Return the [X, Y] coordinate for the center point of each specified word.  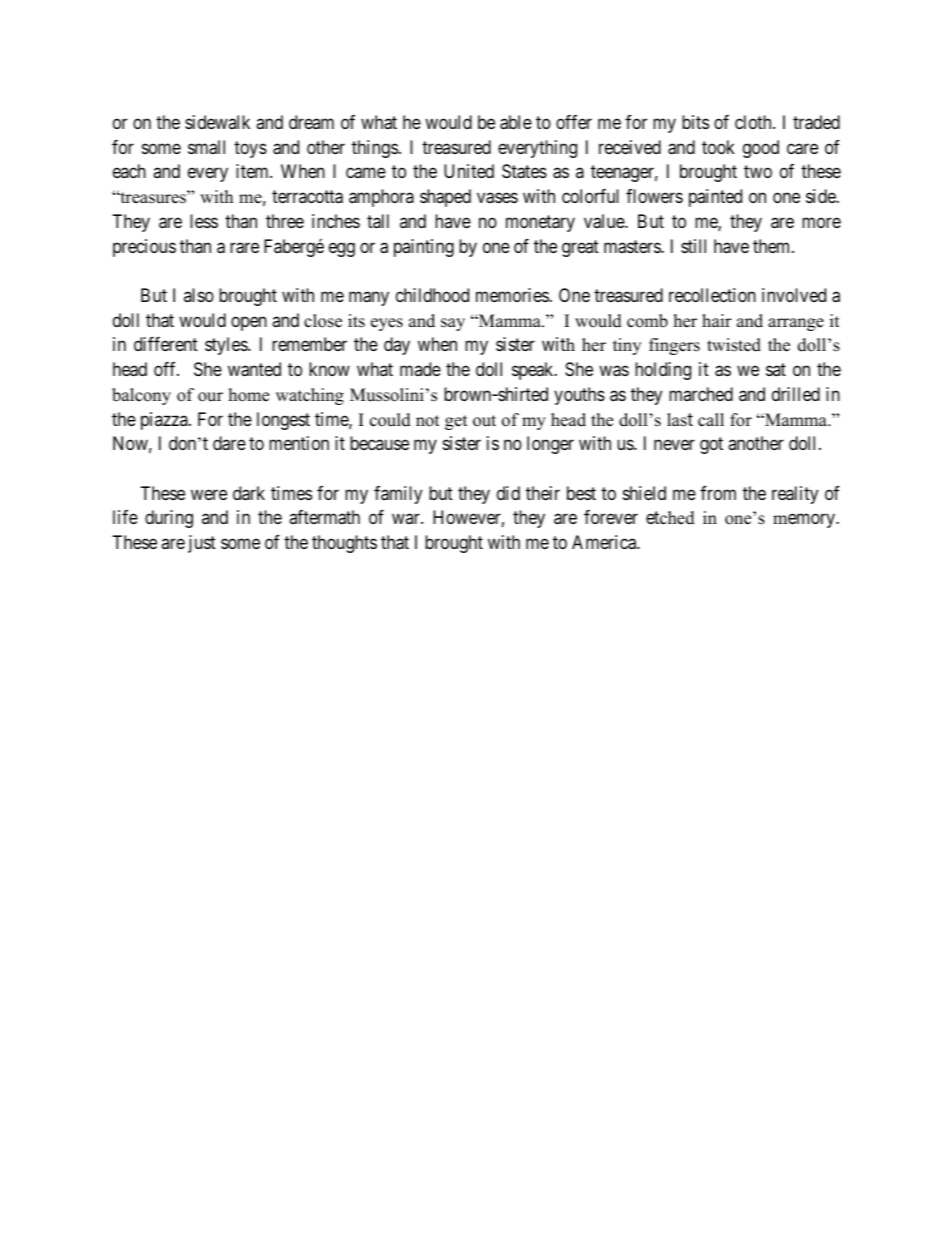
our [210, 397]
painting [424, 248]
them [773, 246]
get [456, 422]
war [407, 519]
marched [701, 394]
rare [244, 248]
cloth [754, 122]
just [202, 544]
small [206, 147]
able [516, 122]
